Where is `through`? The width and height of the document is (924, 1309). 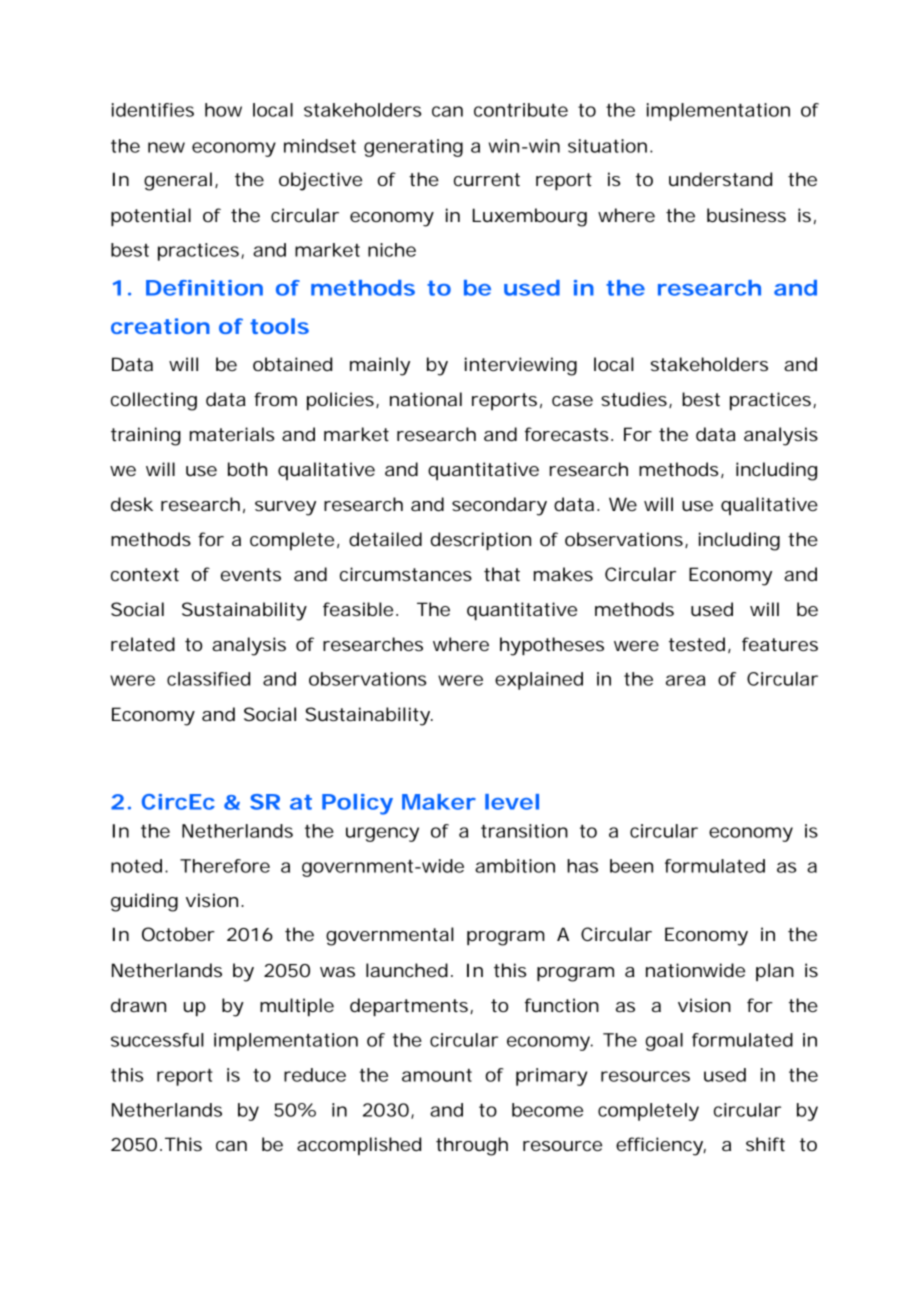
through is located at coordinates (472, 1146).
